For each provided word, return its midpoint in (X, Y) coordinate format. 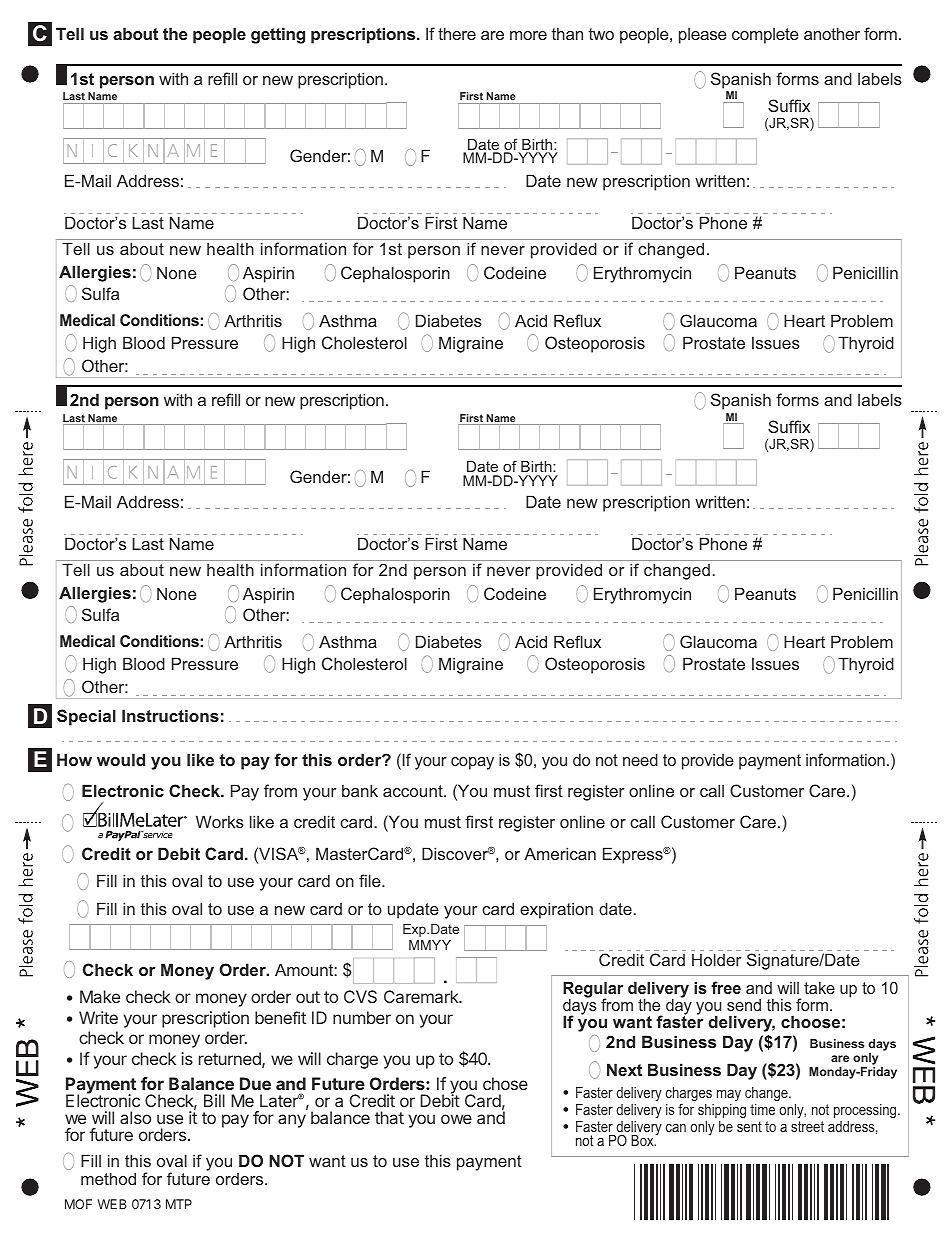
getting (278, 35)
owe (456, 1119)
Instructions (170, 715)
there (457, 33)
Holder (717, 959)
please (703, 35)
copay (472, 763)
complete (765, 35)
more (528, 35)
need (640, 759)
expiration (556, 910)
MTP (179, 1204)
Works (220, 821)
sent (749, 1126)
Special (86, 717)
